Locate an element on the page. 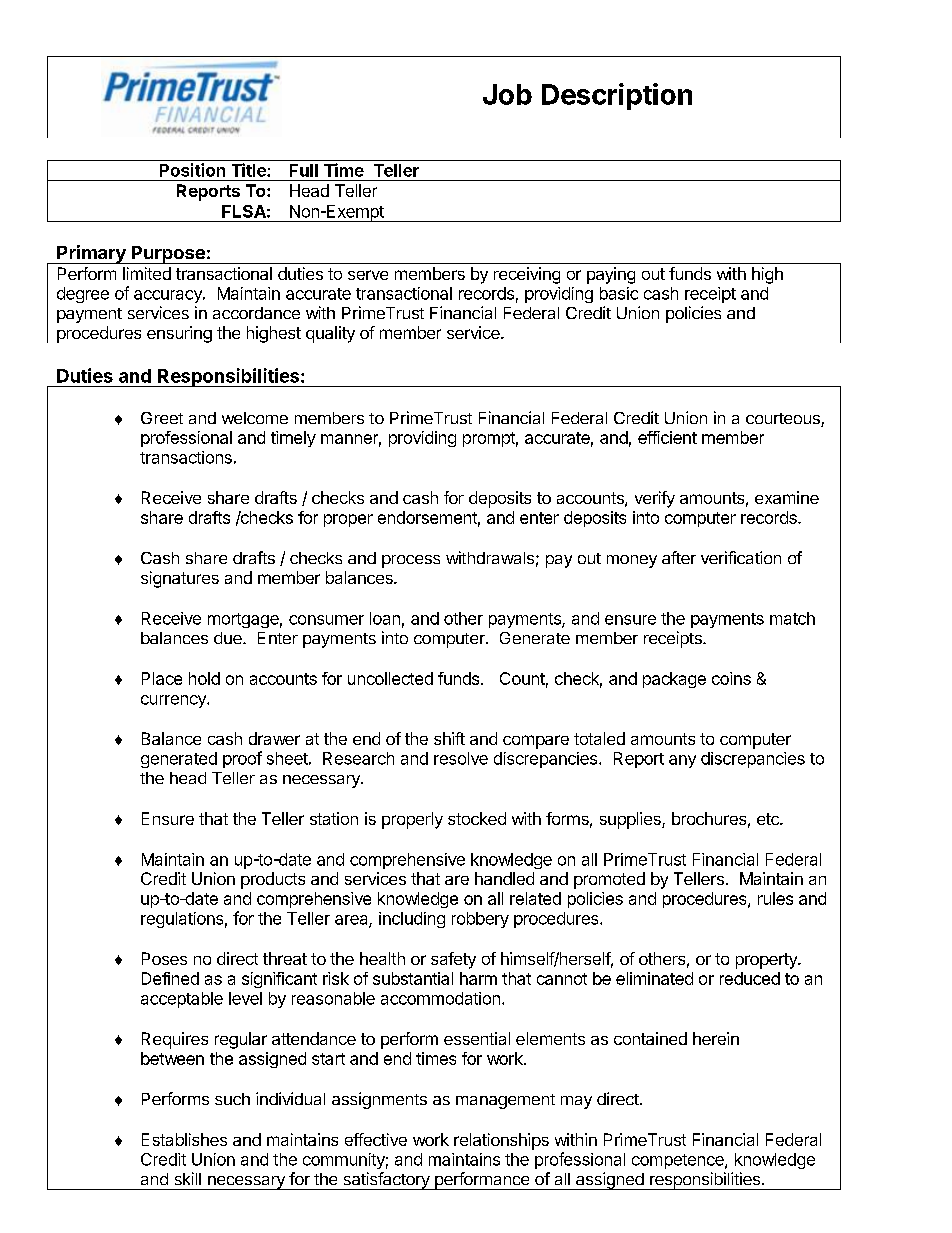  including is located at coordinates (412, 920).
